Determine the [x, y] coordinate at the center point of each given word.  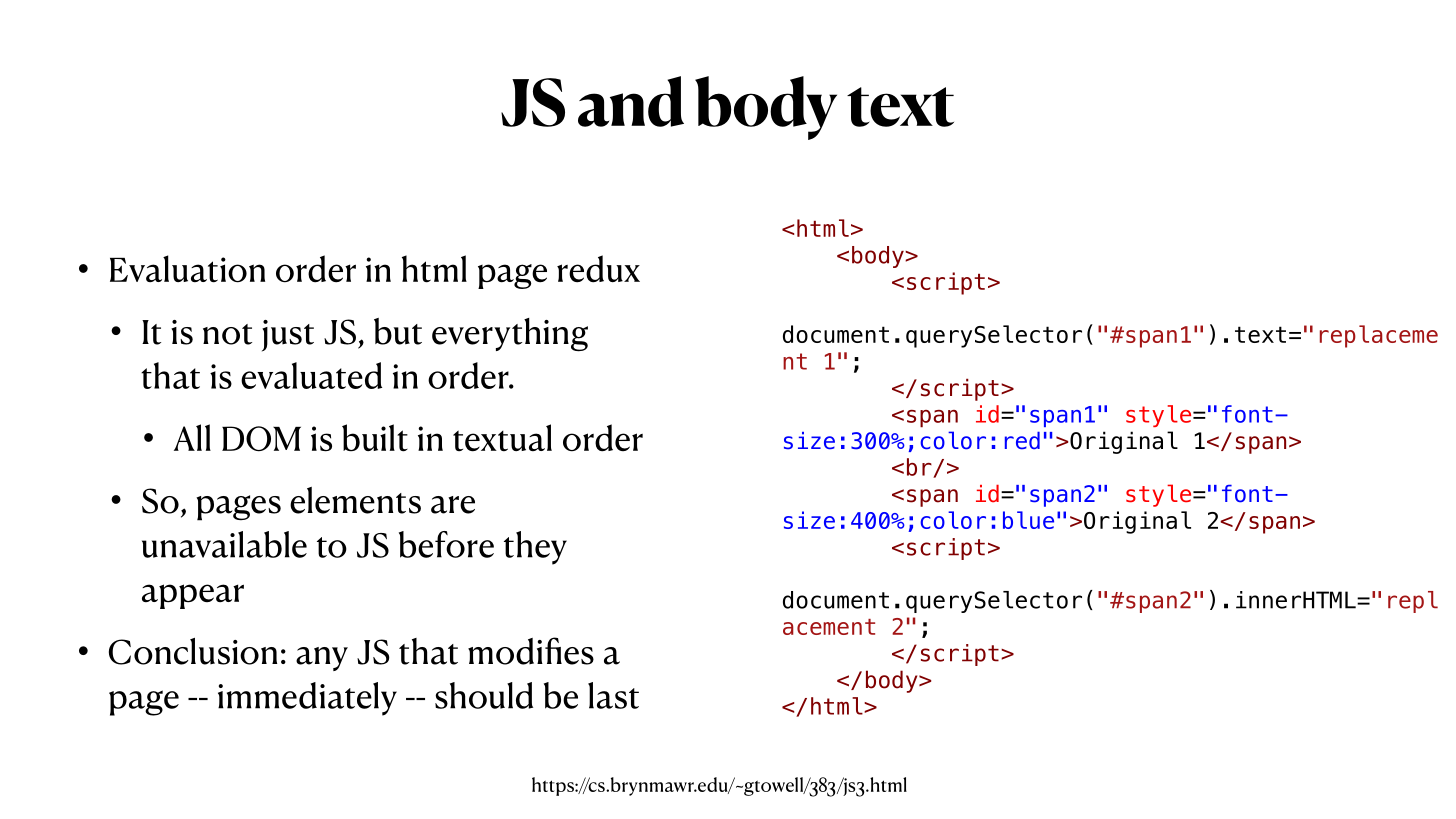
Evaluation [187, 269]
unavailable [224, 544]
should [484, 695]
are [453, 505]
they [535, 548]
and [631, 101]
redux [598, 269]
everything [510, 335]
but [398, 331]
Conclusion [193, 651]
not [227, 334]
